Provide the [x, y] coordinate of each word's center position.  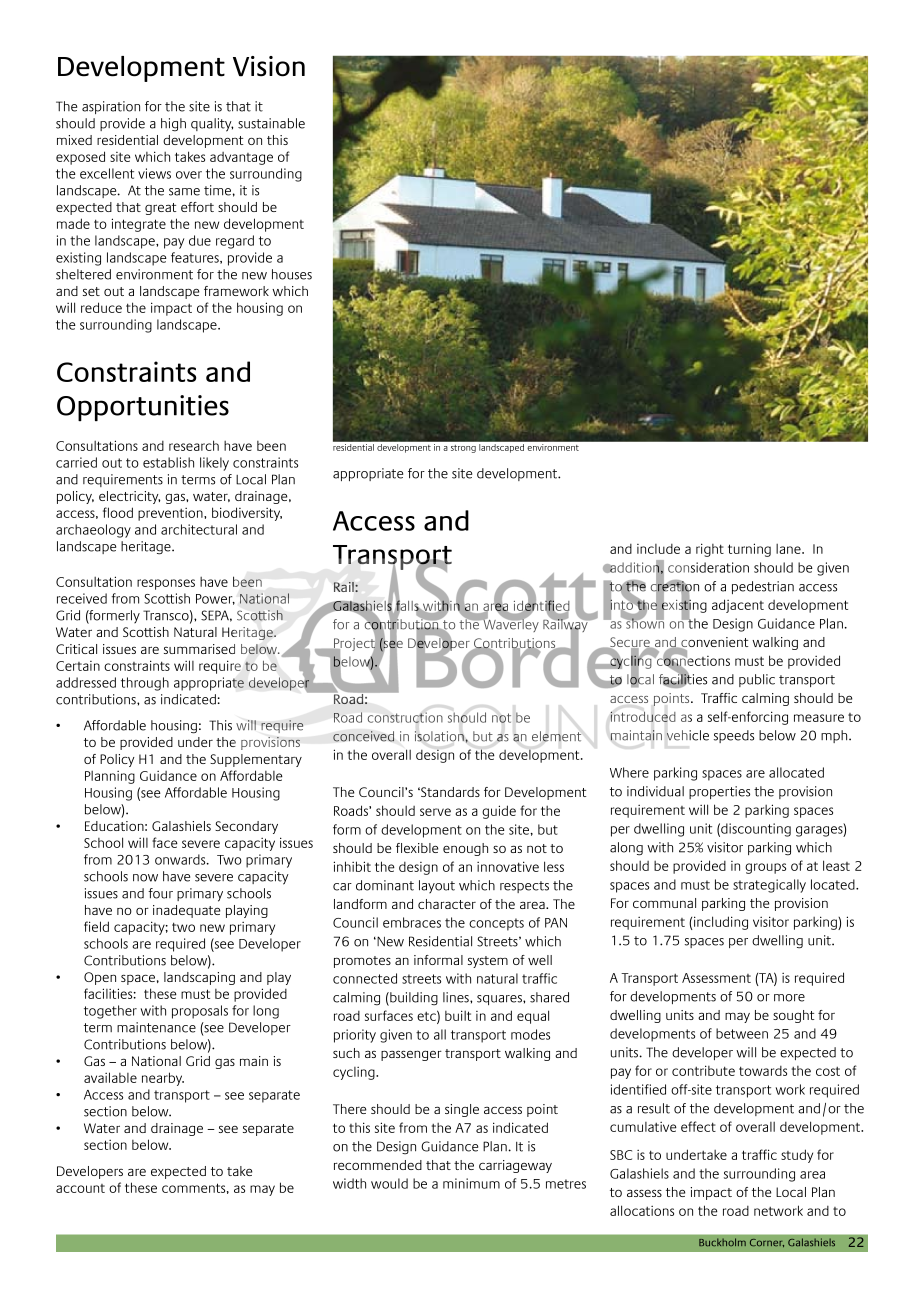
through [145, 684]
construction [405, 717]
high [173, 125]
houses [292, 274]
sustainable [271, 123]
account [80, 1188]
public [757, 680]
